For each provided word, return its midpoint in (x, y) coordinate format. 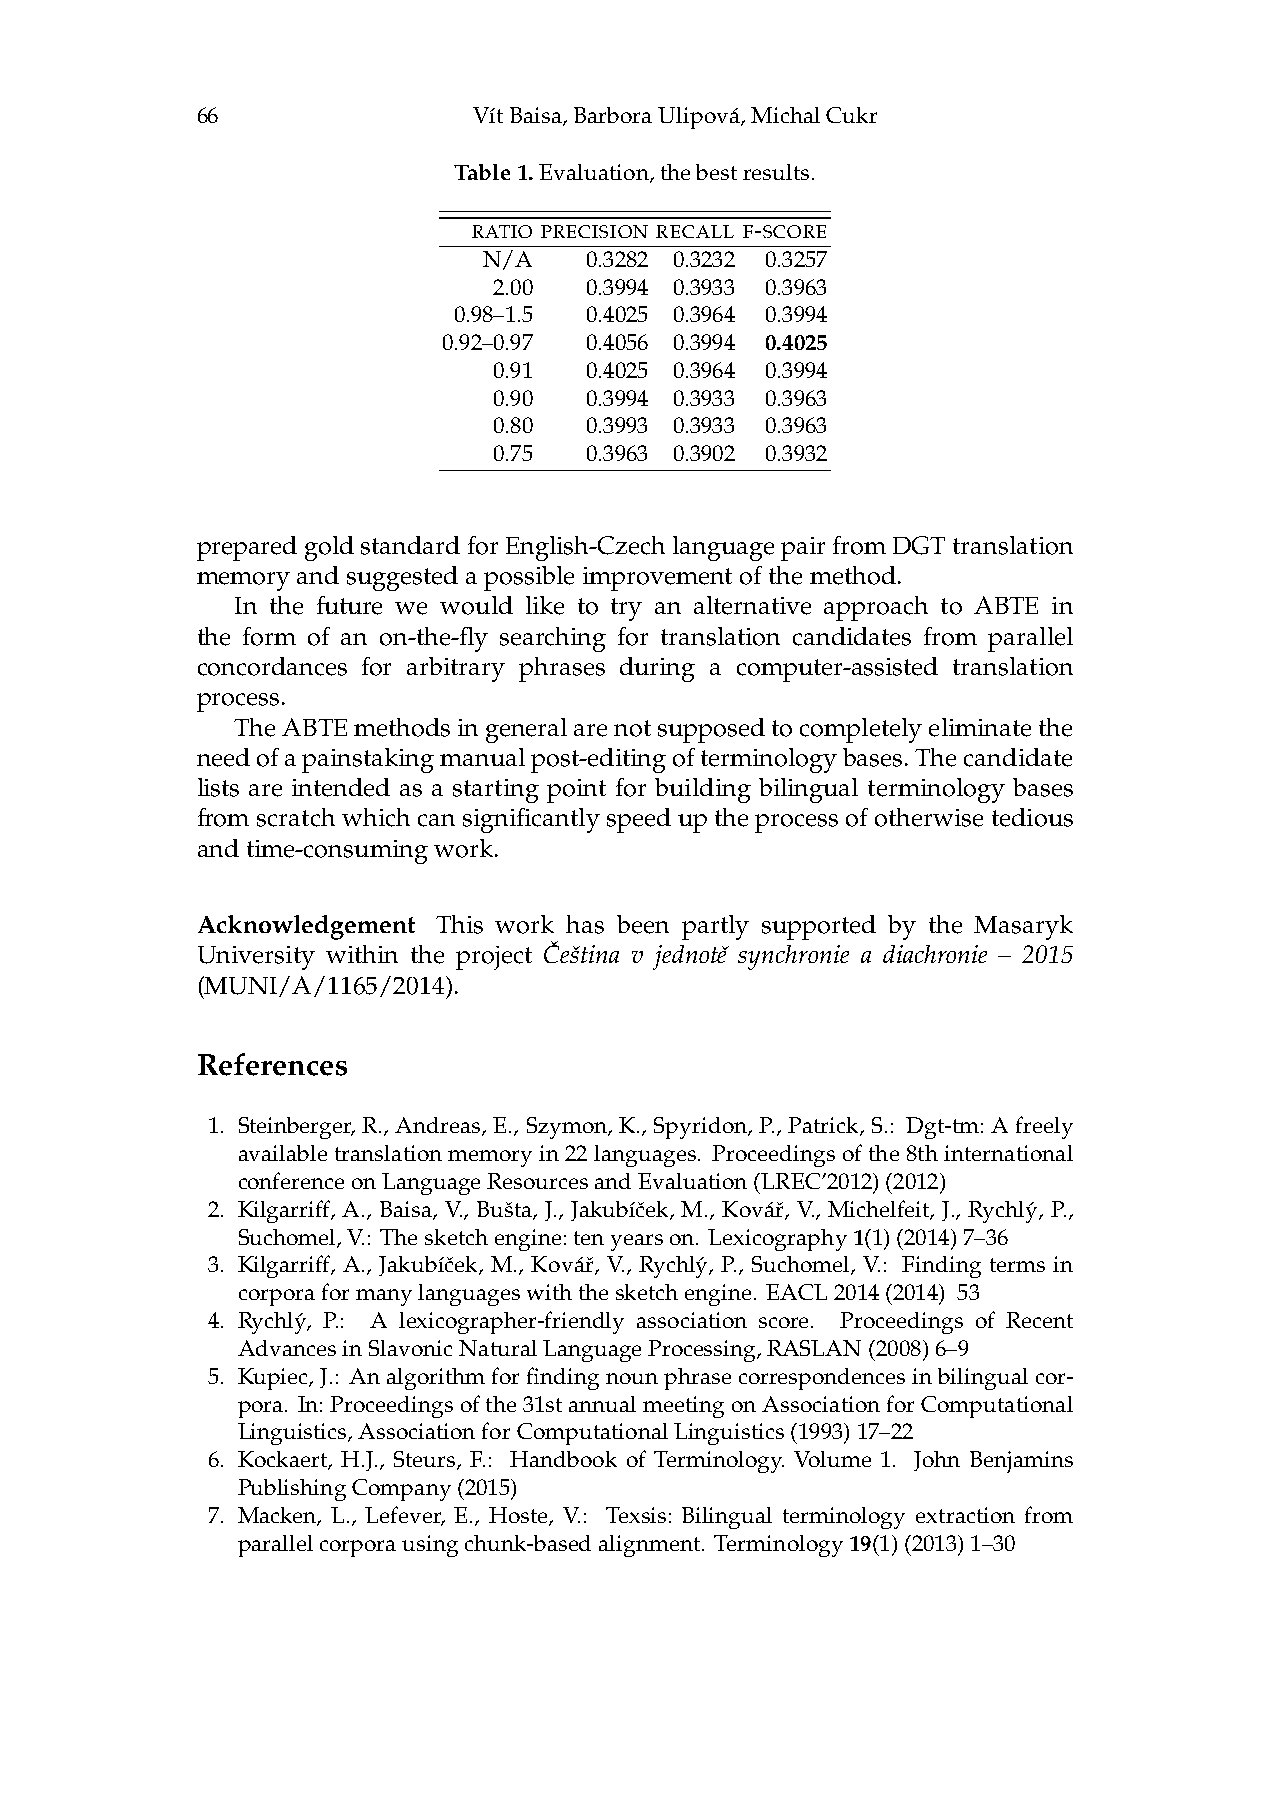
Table (482, 172)
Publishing (292, 1490)
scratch (296, 817)
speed (639, 820)
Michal (785, 115)
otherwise (929, 817)
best (716, 172)
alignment (651, 1546)
